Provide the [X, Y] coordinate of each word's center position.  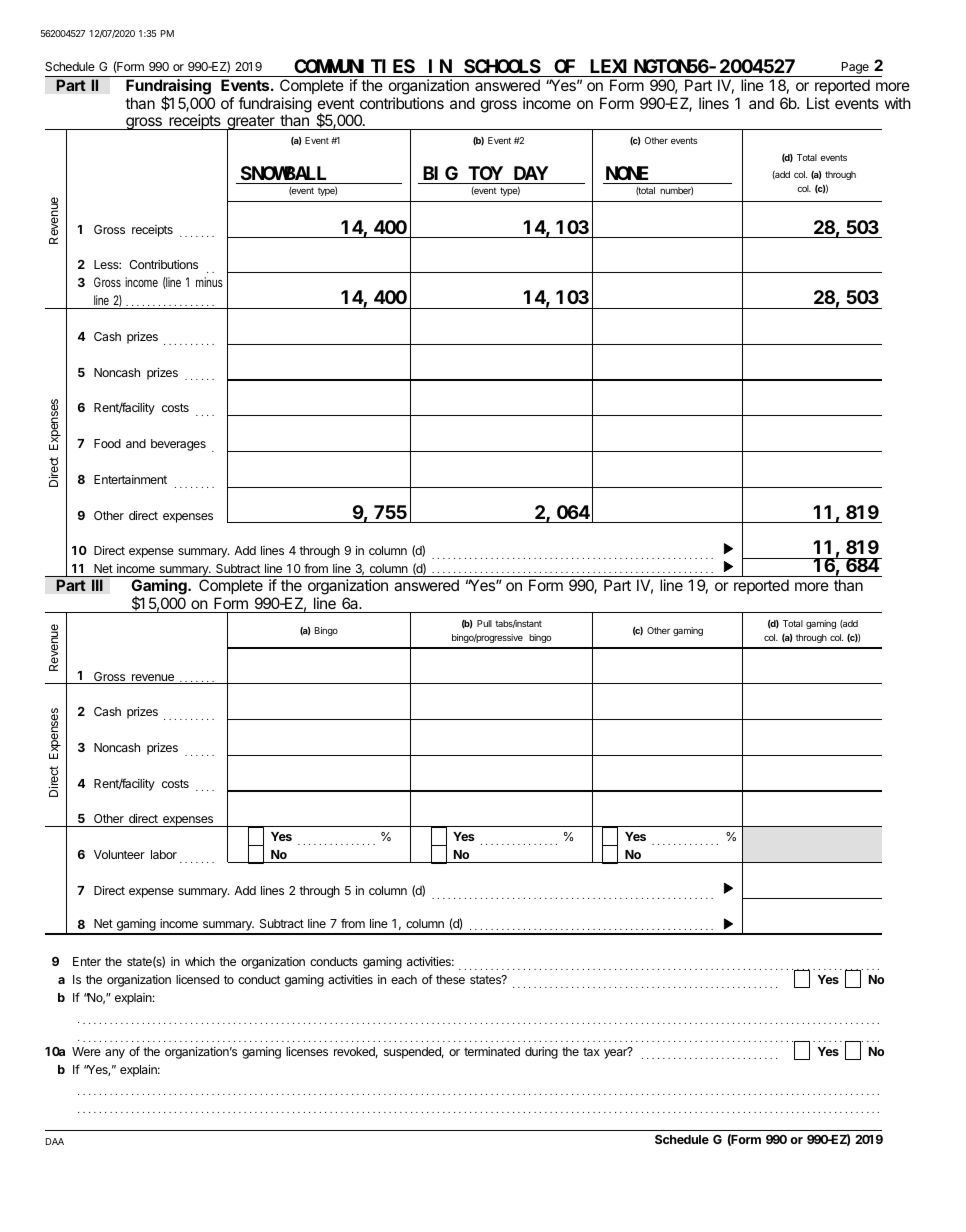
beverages [178, 445]
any [115, 1054]
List [818, 103]
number [676, 191]
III [97, 585]
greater [251, 124]
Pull [484, 623]
